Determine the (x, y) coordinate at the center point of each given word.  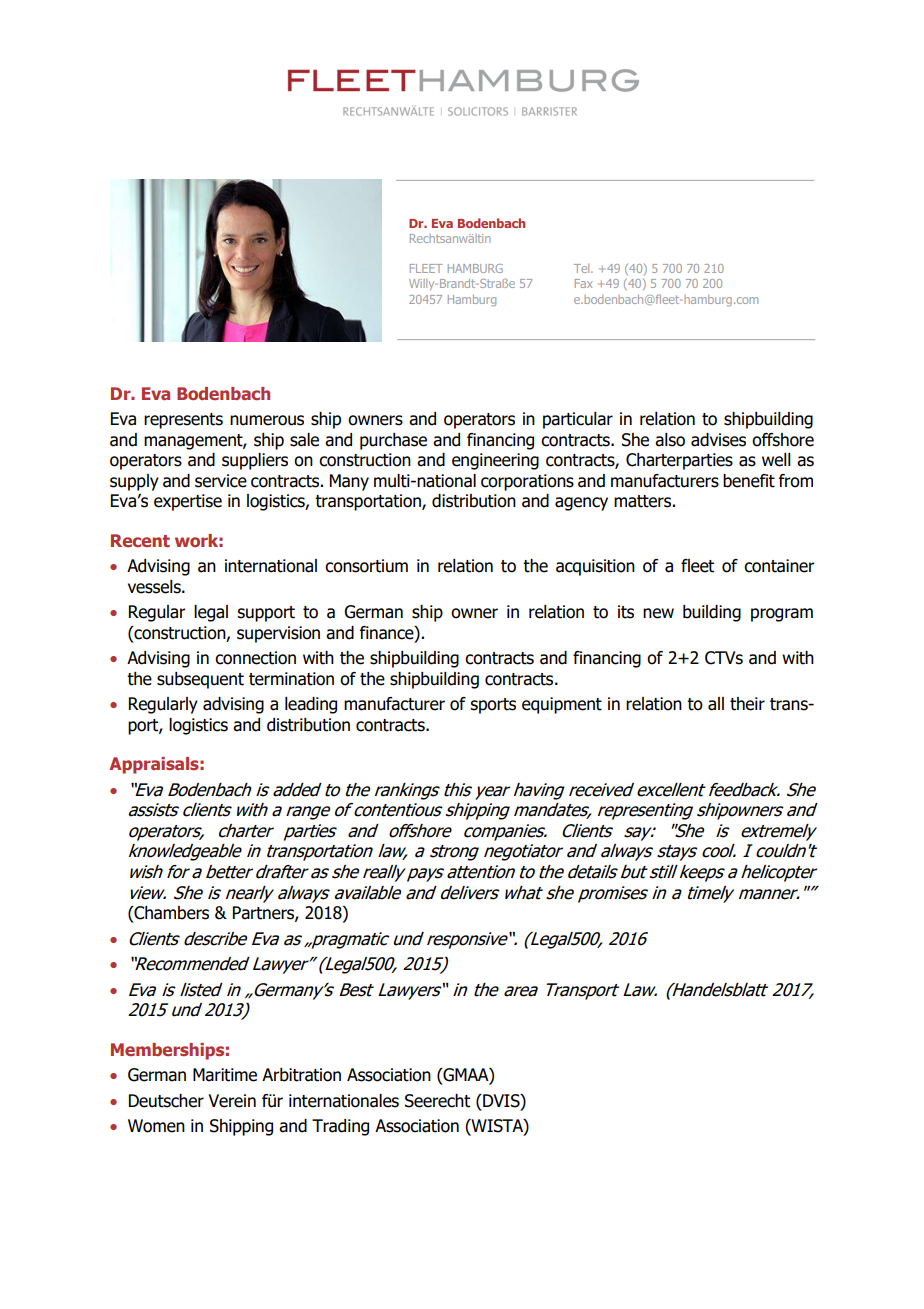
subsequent (200, 680)
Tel (583, 268)
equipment (562, 705)
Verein (232, 1101)
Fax (583, 283)
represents (183, 421)
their (747, 704)
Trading (340, 1127)
